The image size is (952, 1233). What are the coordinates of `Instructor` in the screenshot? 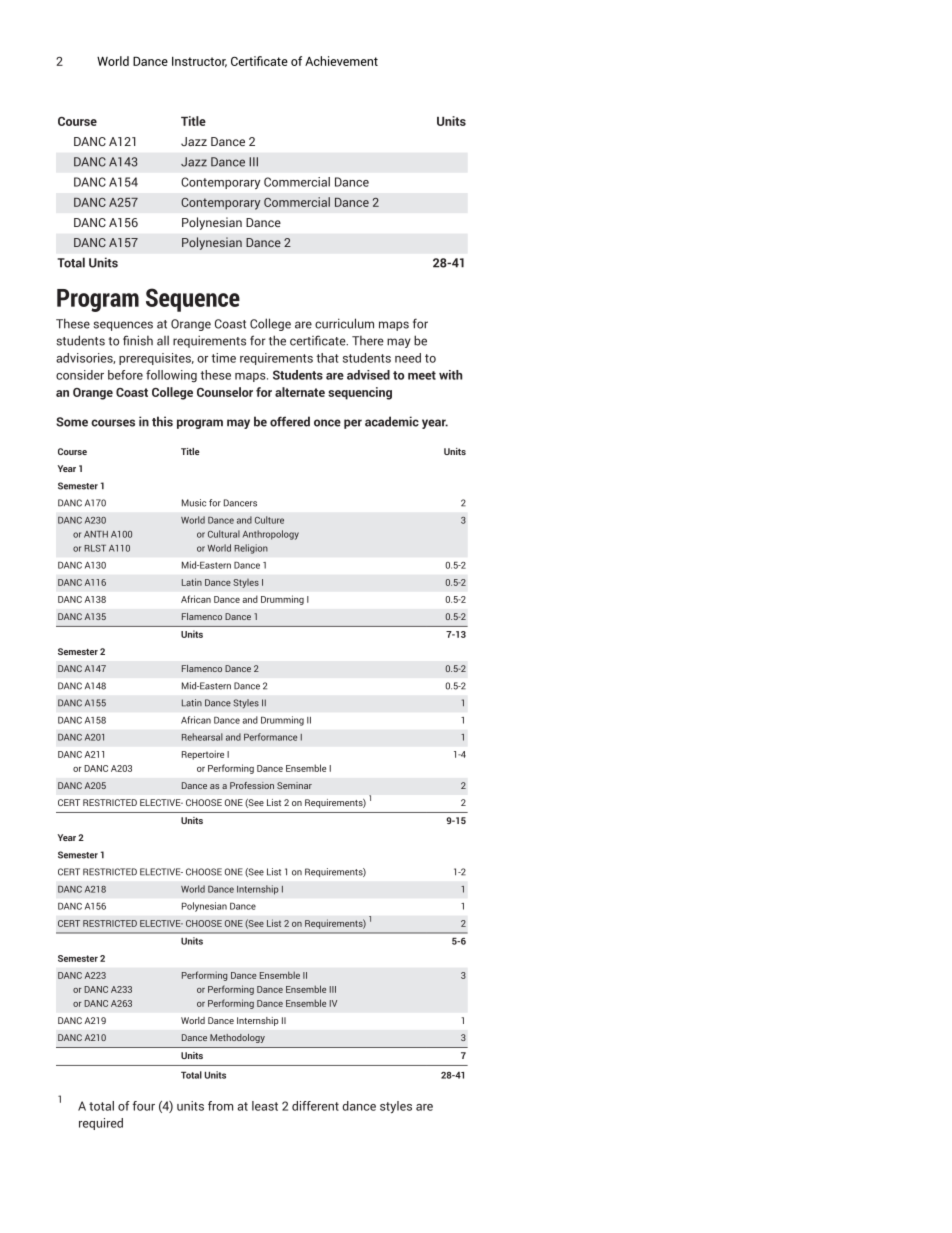 It's located at (199, 62).
